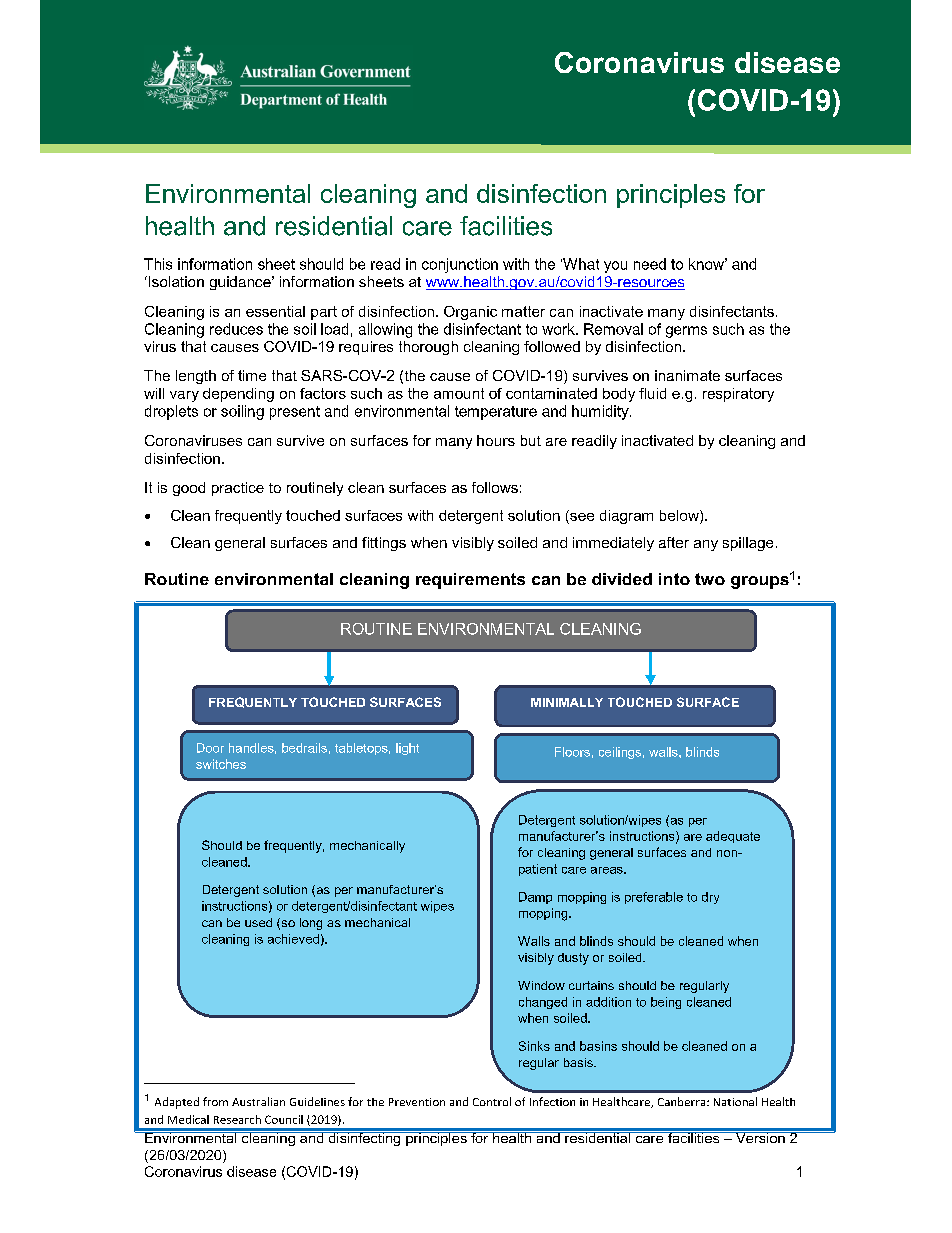  What do you see at coordinates (460, 265) in the screenshot?
I see `conjunction` at bounding box center [460, 265].
